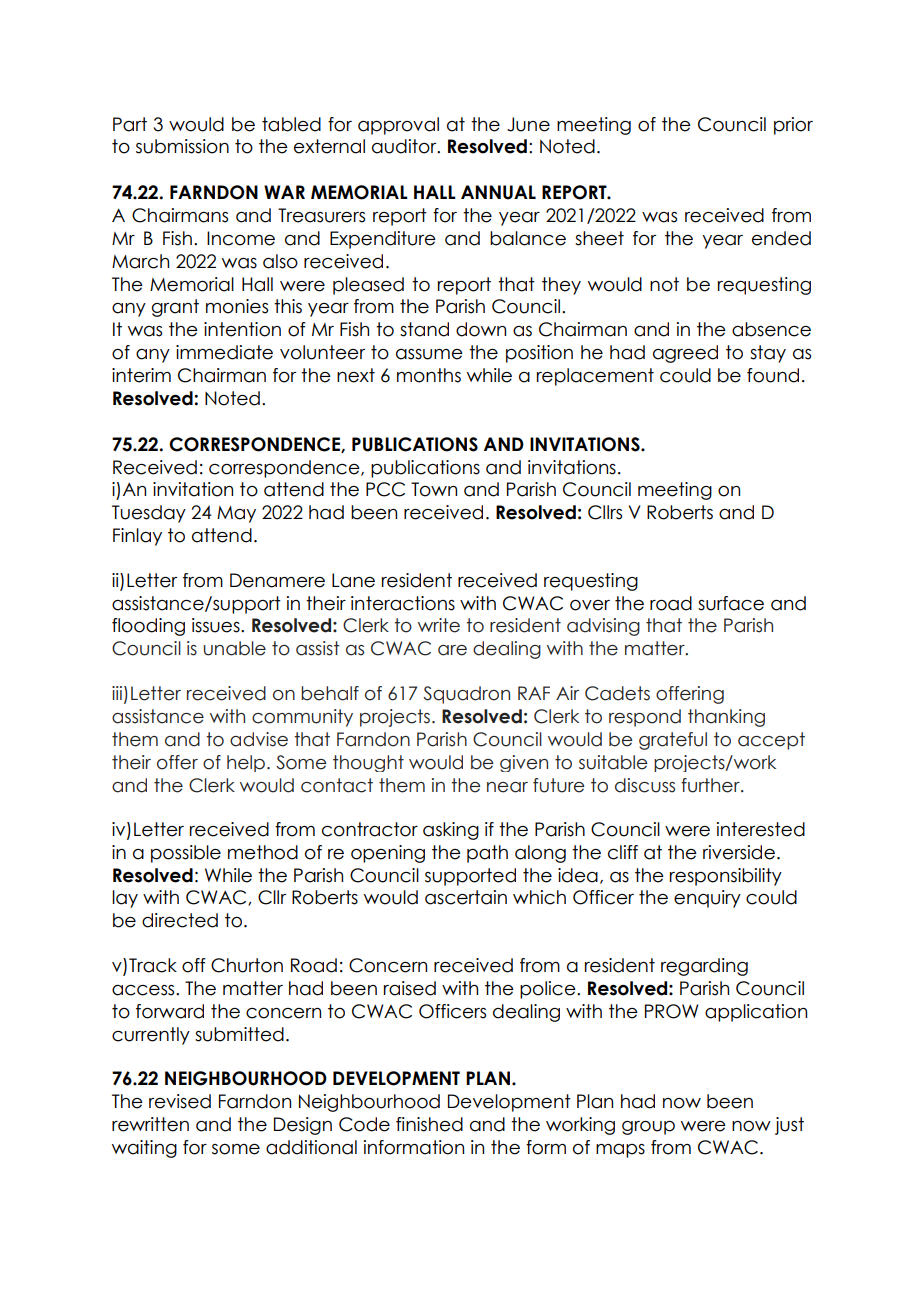  What do you see at coordinates (451, 831) in the page?
I see `asking` at bounding box center [451, 831].
